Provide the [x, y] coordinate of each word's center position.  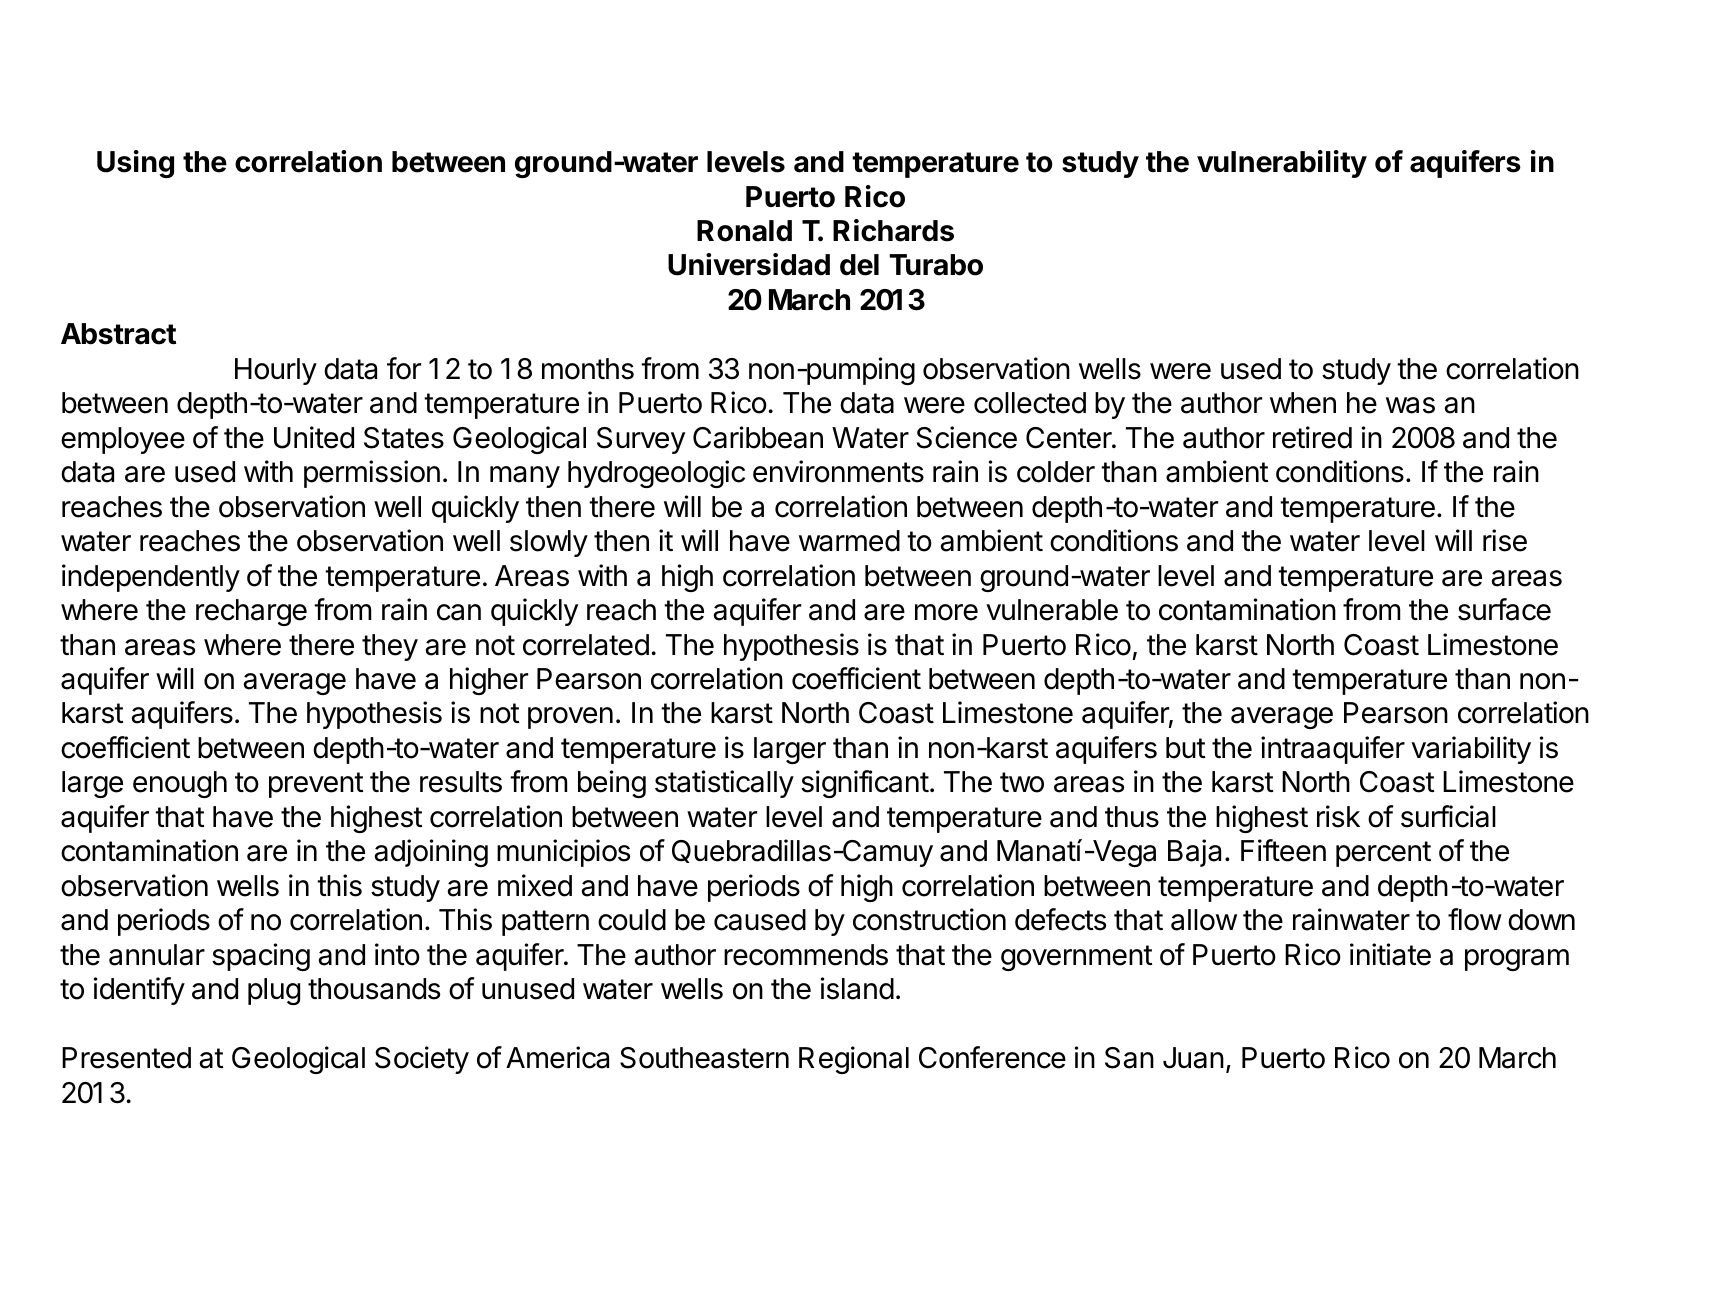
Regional [854, 1060]
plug [274, 991]
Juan [1193, 1058]
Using [135, 164]
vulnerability [1282, 164]
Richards [893, 230]
